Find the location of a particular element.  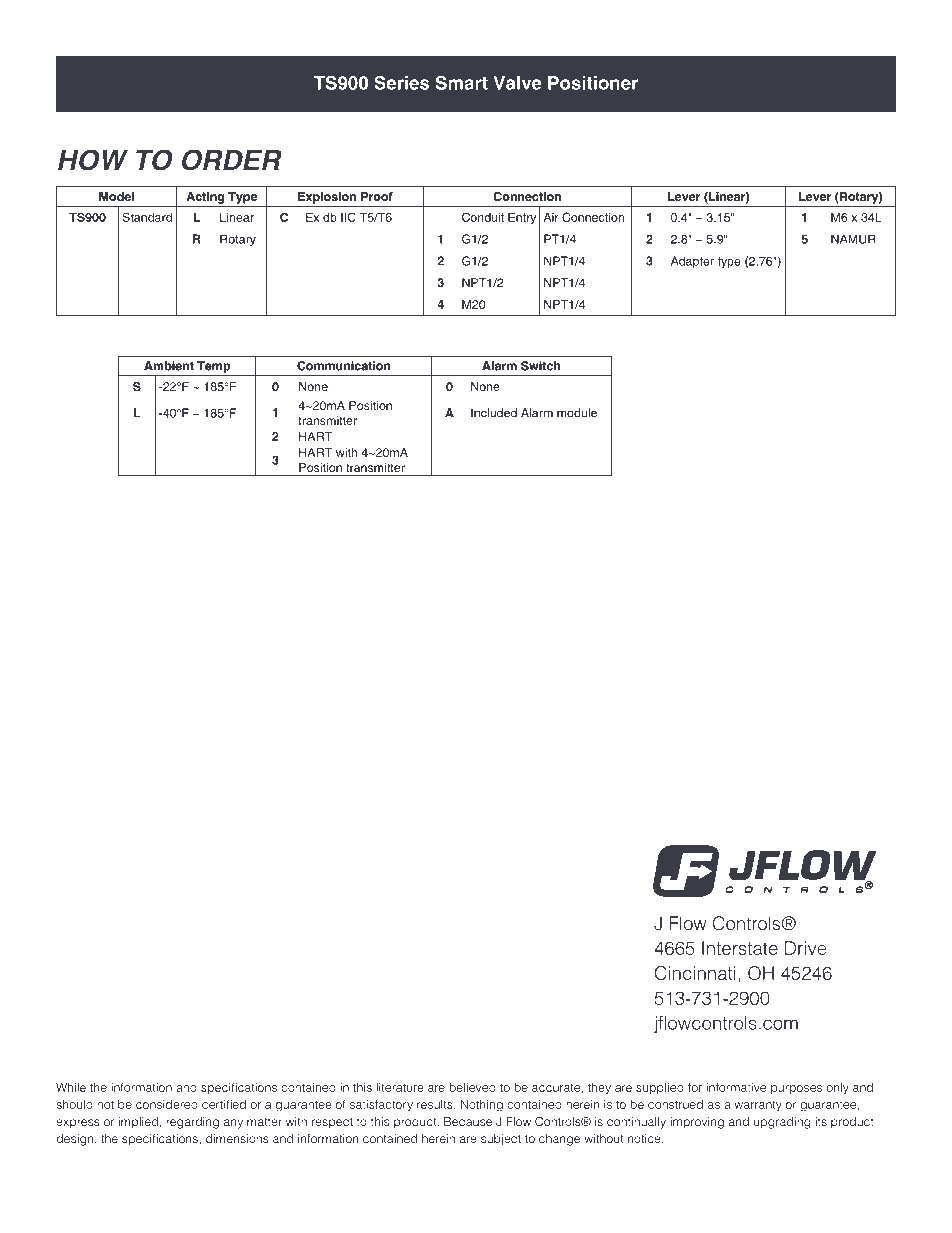

results is located at coordinates (436, 1104).
